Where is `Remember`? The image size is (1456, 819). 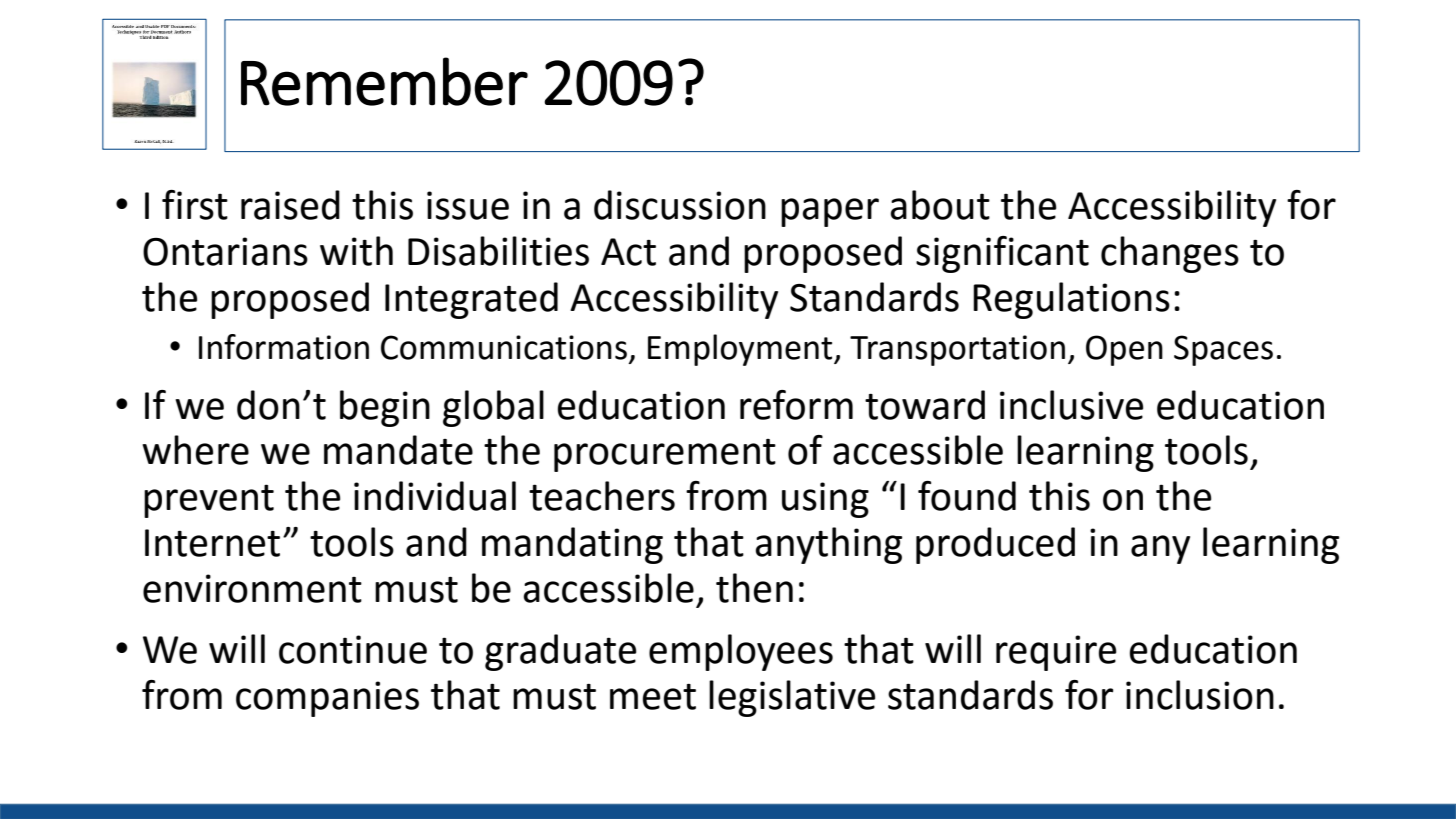 Remember is located at coordinates (384, 81).
